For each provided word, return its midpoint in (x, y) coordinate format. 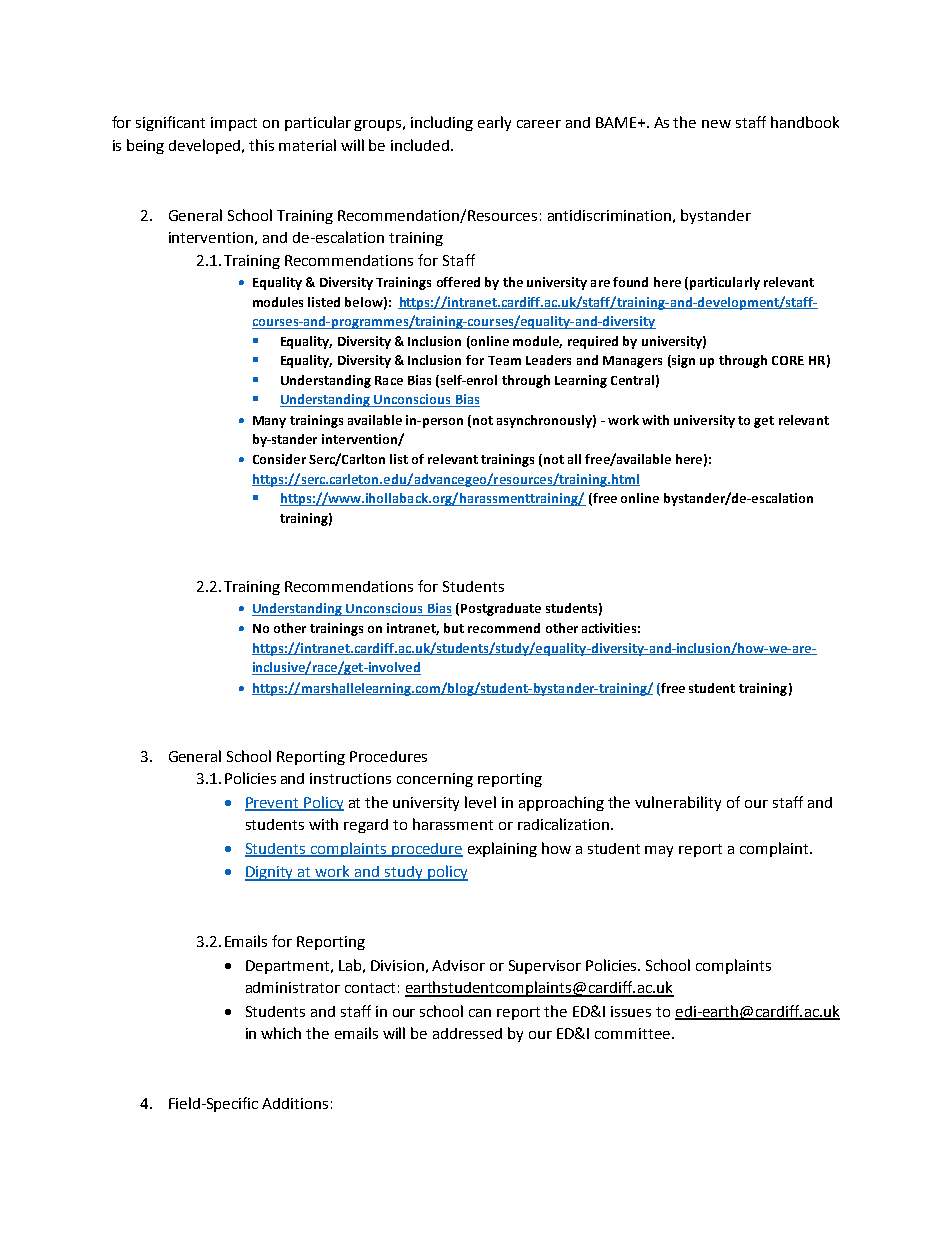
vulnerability (678, 803)
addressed (467, 1033)
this (261, 145)
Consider (279, 459)
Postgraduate (501, 609)
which (281, 1033)
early (494, 123)
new (716, 124)
